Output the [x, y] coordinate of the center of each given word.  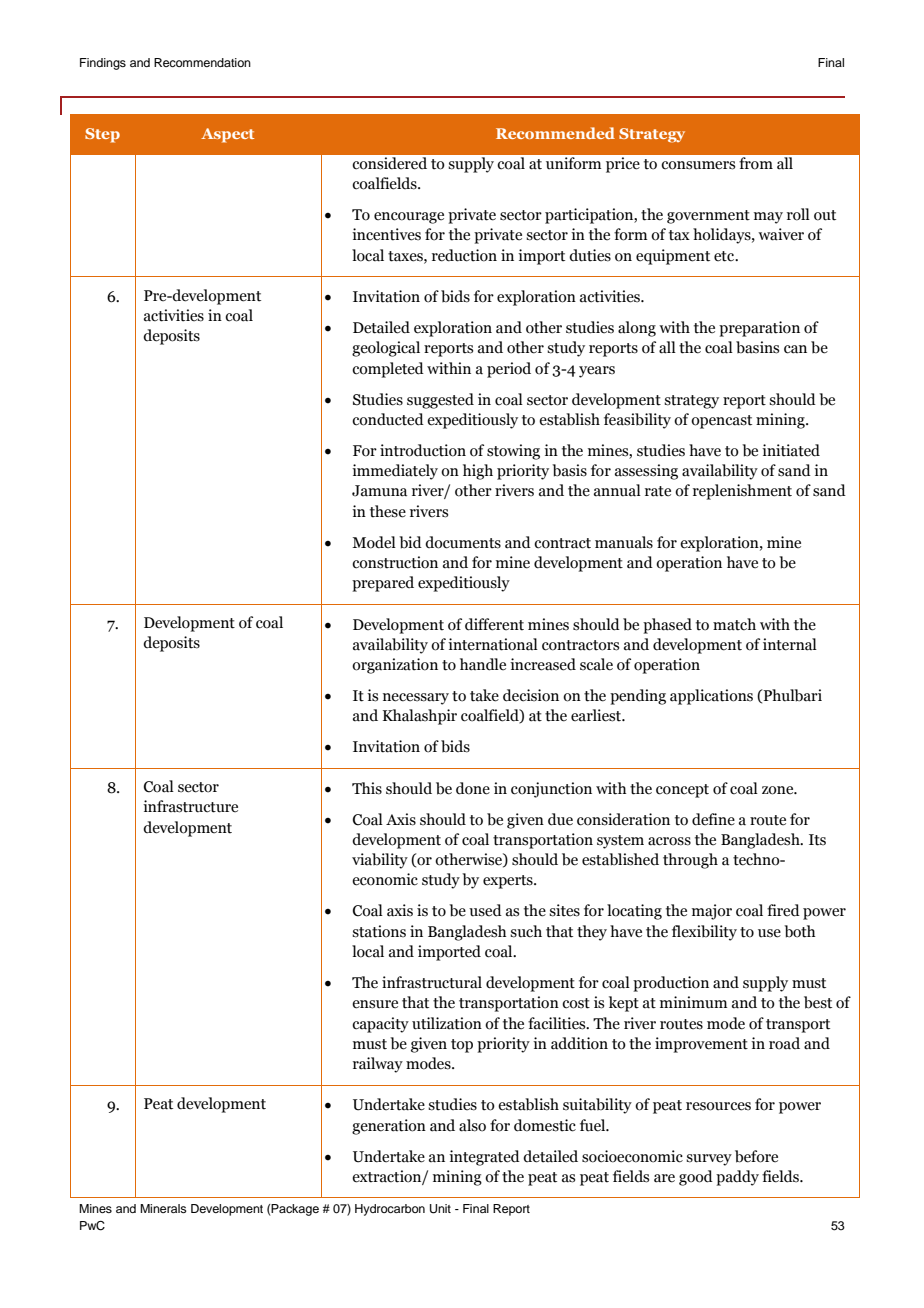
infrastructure [190, 806]
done [473, 788]
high [478, 472]
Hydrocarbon [390, 1210]
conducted [388, 419]
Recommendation [202, 62]
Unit [440, 1209]
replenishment [742, 492]
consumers [698, 165]
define [713, 819]
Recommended [555, 133]
